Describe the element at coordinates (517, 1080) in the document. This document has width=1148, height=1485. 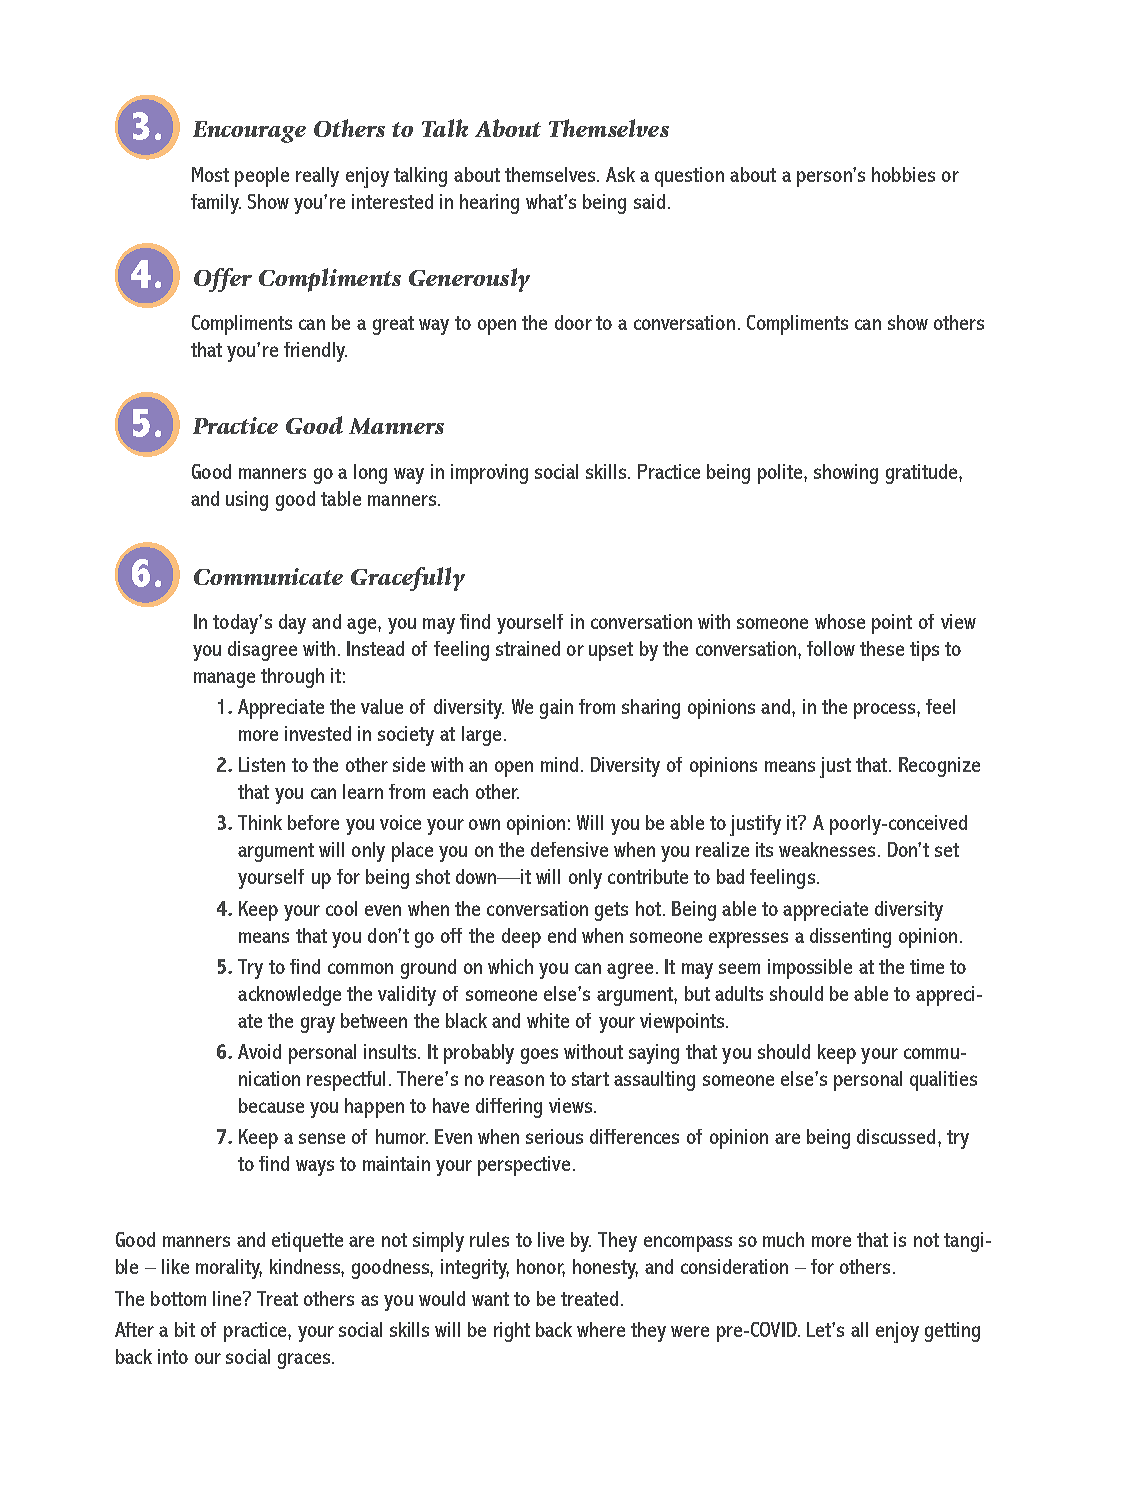
I see `reason` at that location.
